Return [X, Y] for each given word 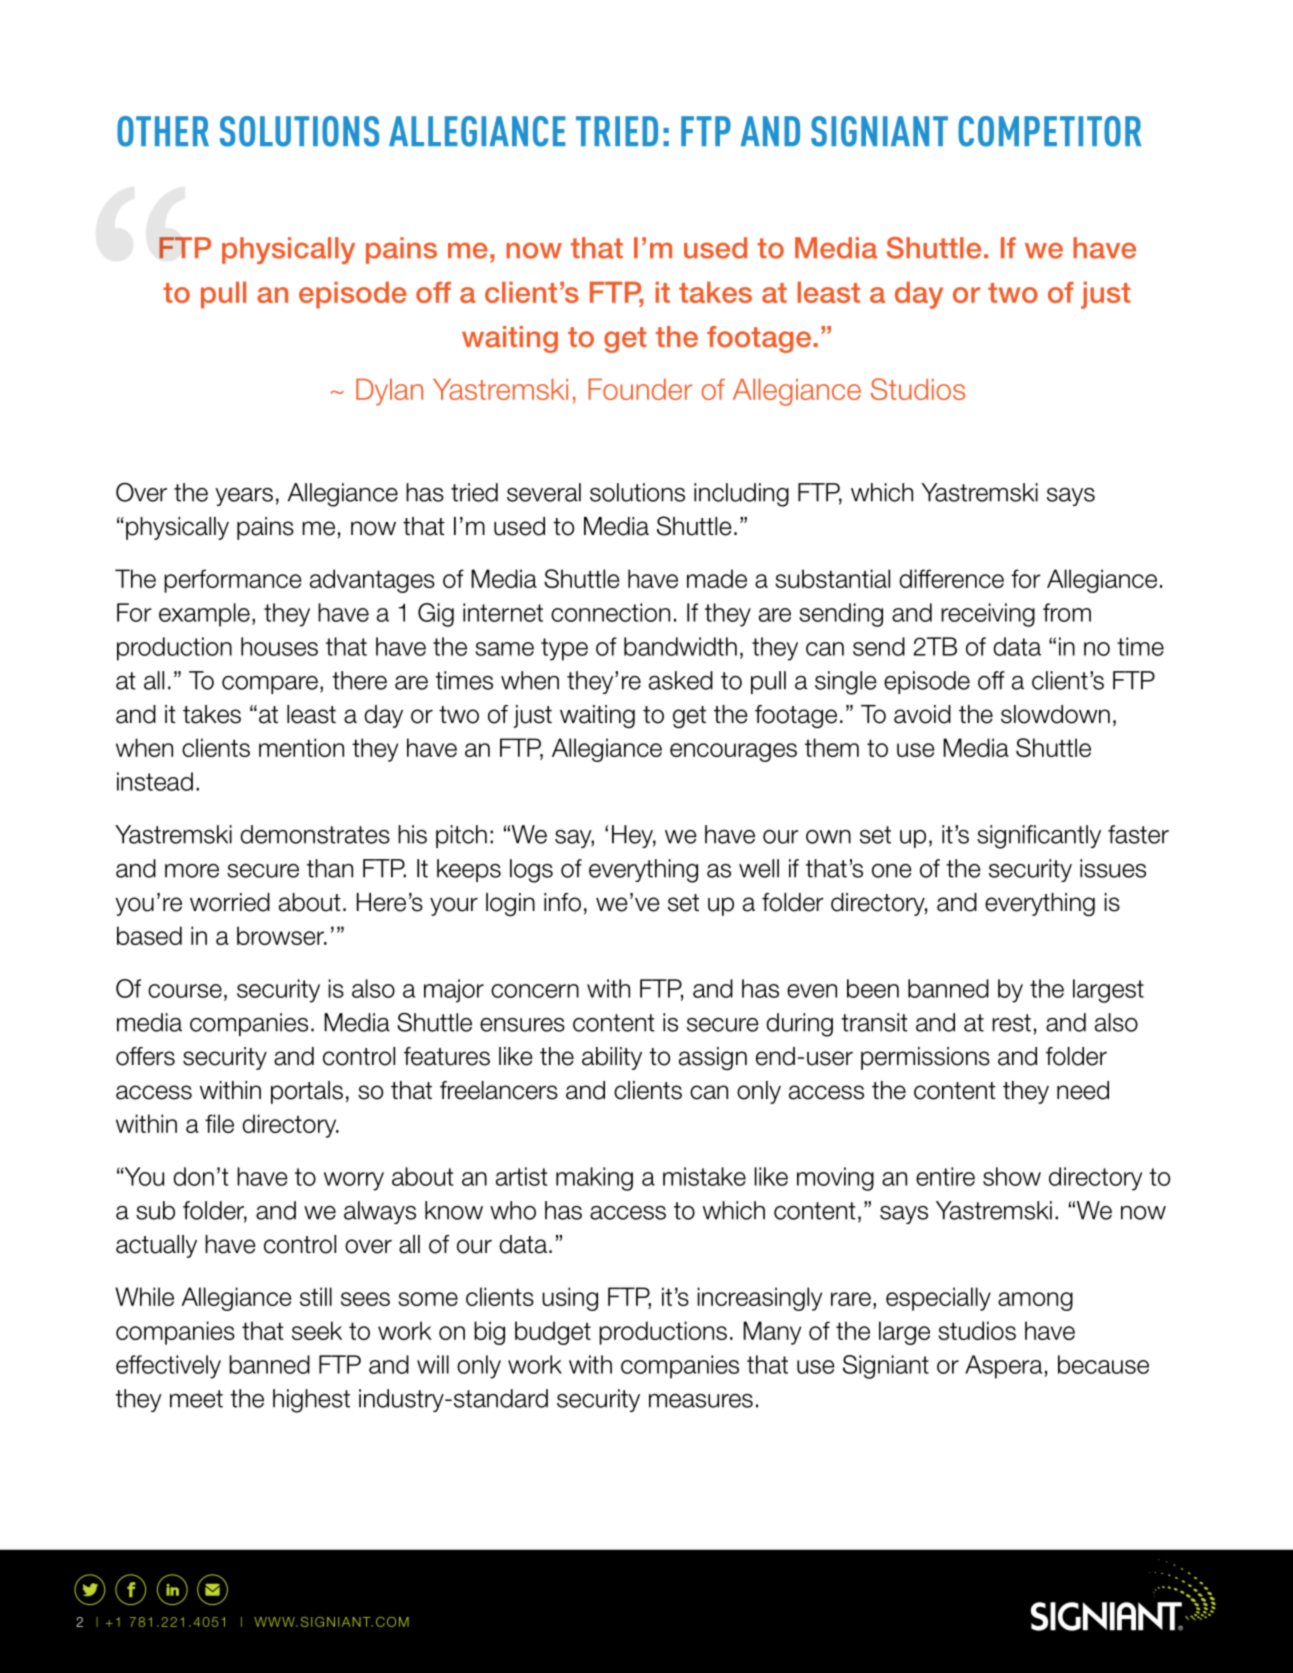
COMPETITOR [1049, 131]
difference [951, 578]
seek [317, 1330]
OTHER [163, 131]
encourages [733, 752]
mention [301, 747]
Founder [640, 389]
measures [701, 1401]
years [244, 497]
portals [307, 1092]
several [544, 492]
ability [612, 1058]
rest [1011, 1023]
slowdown [1055, 714]
